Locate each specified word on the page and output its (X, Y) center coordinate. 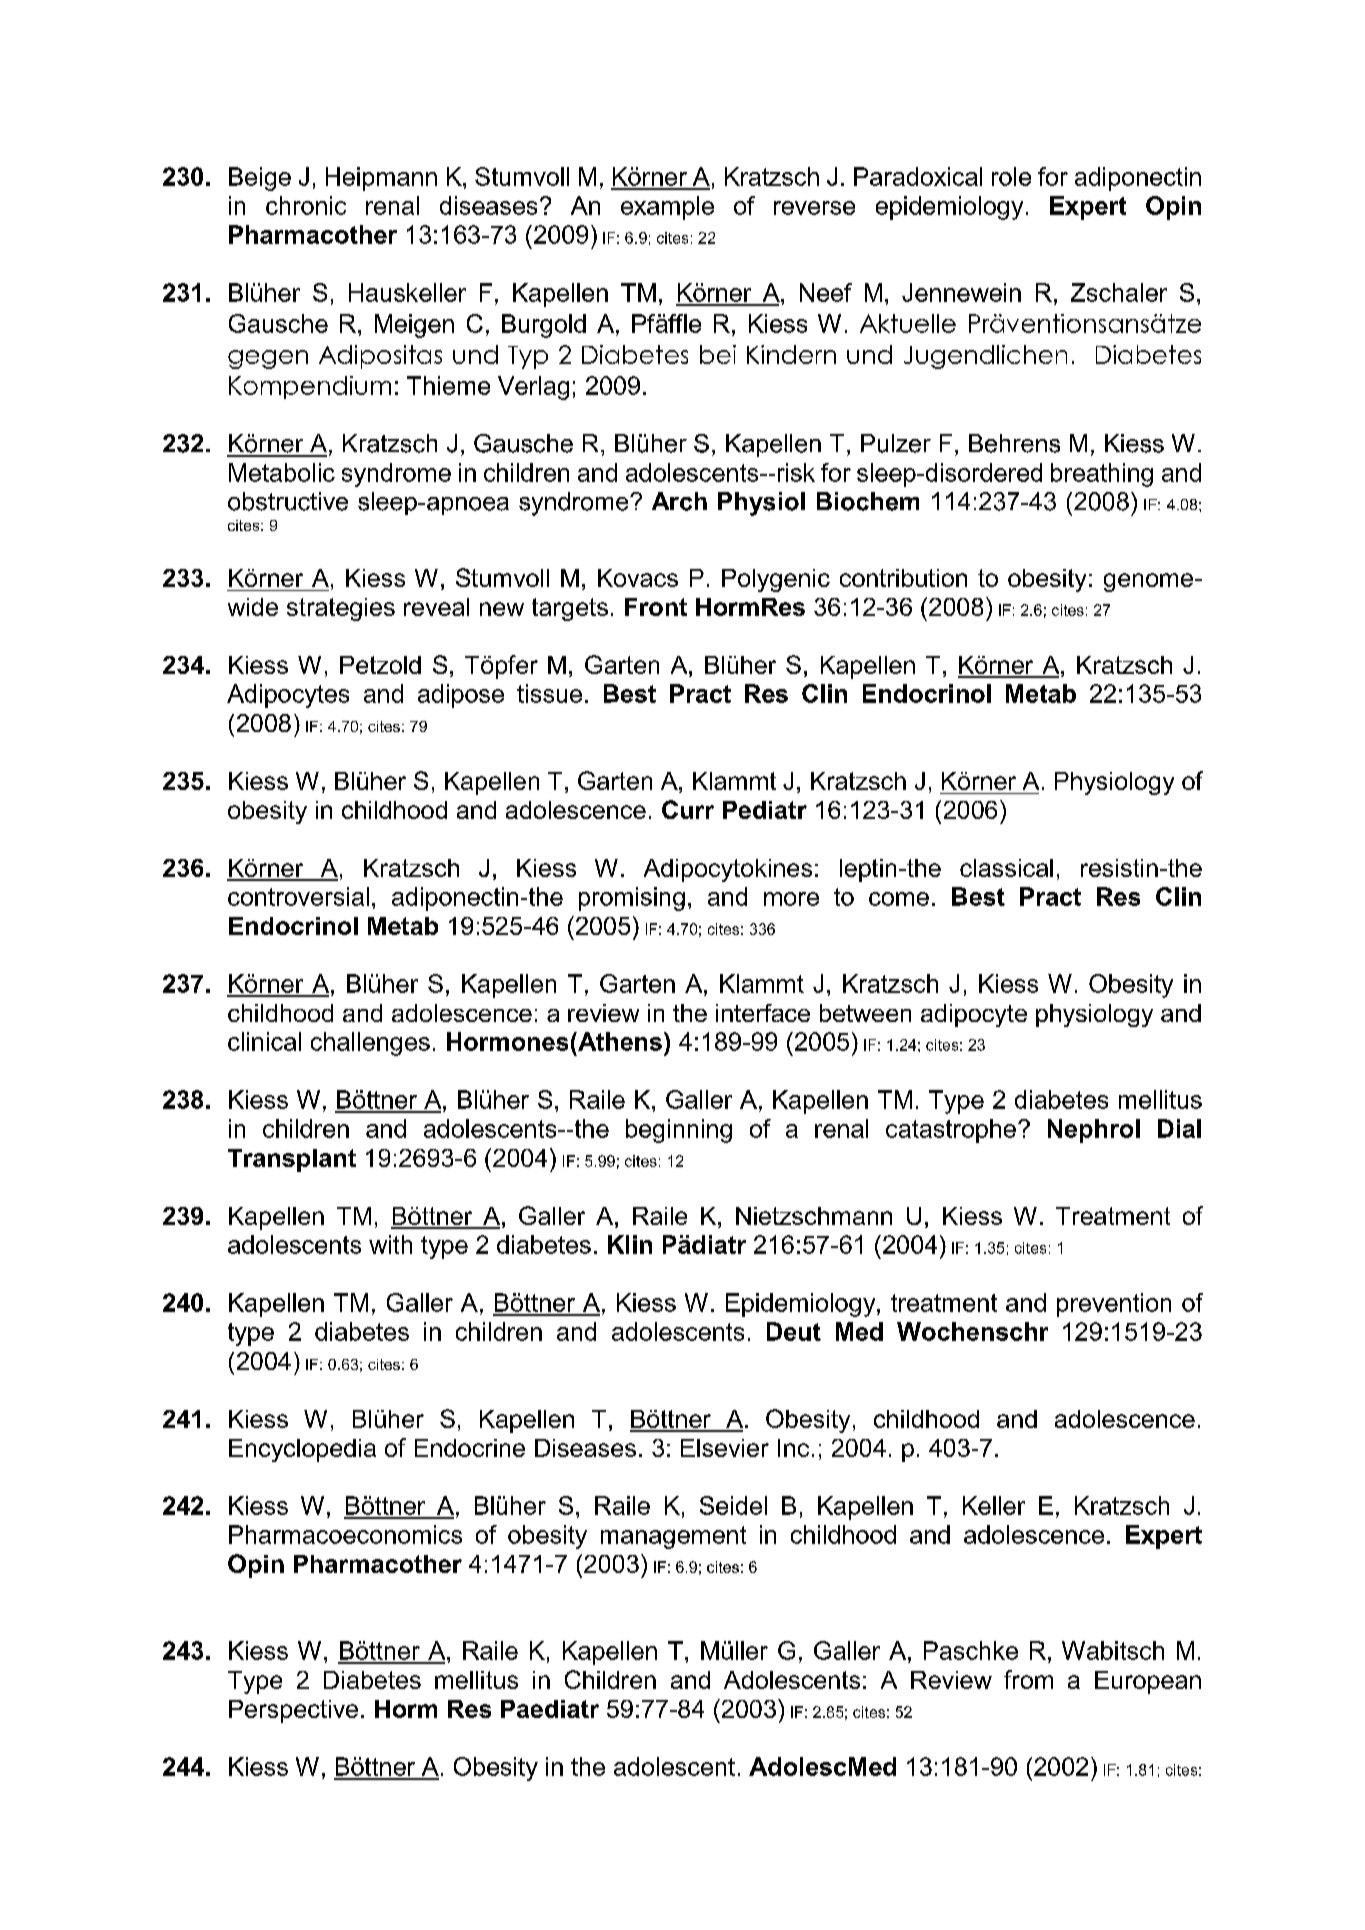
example (667, 208)
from (1028, 1679)
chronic (306, 205)
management (673, 1537)
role (1011, 176)
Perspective (293, 1711)
